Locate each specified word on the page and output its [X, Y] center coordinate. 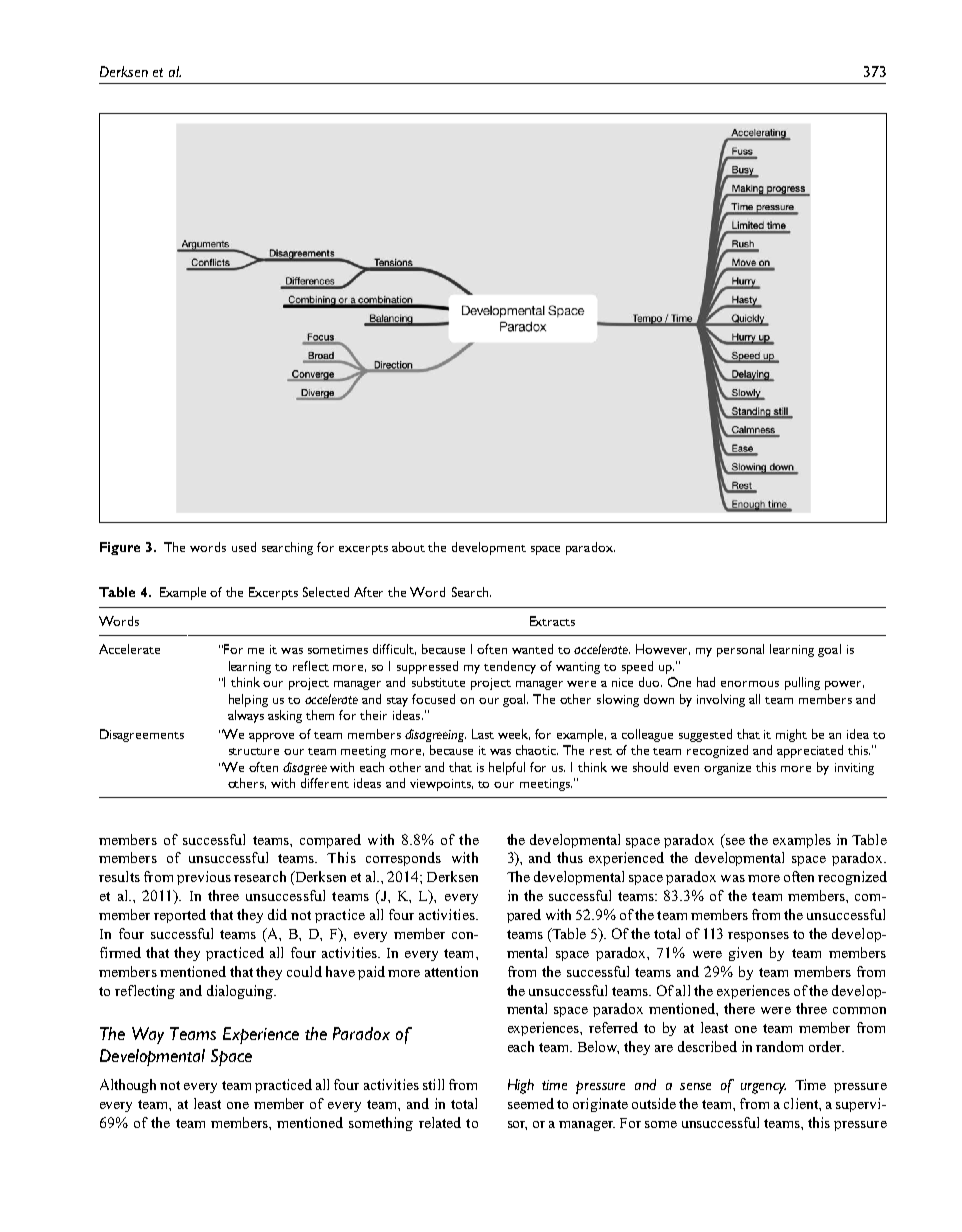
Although [128, 1086]
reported [180, 916]
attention [451, 971]
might [791, 735]
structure [254, 751]
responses [758, 937]
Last [483, 734]
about [408, 547]
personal [740, 650]
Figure [120, 548]
